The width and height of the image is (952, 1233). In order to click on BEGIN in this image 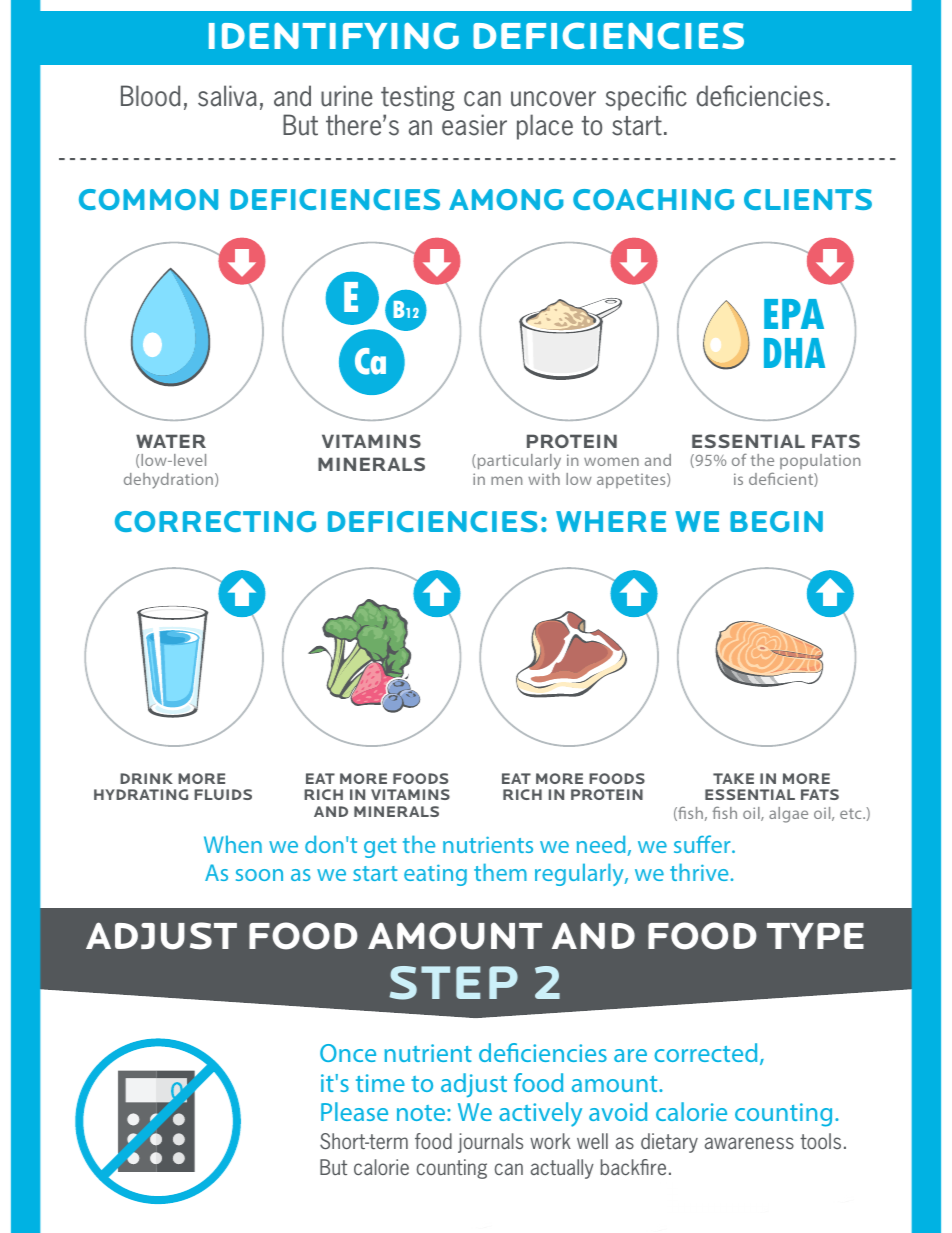, I will do `click(776, 521)`.
